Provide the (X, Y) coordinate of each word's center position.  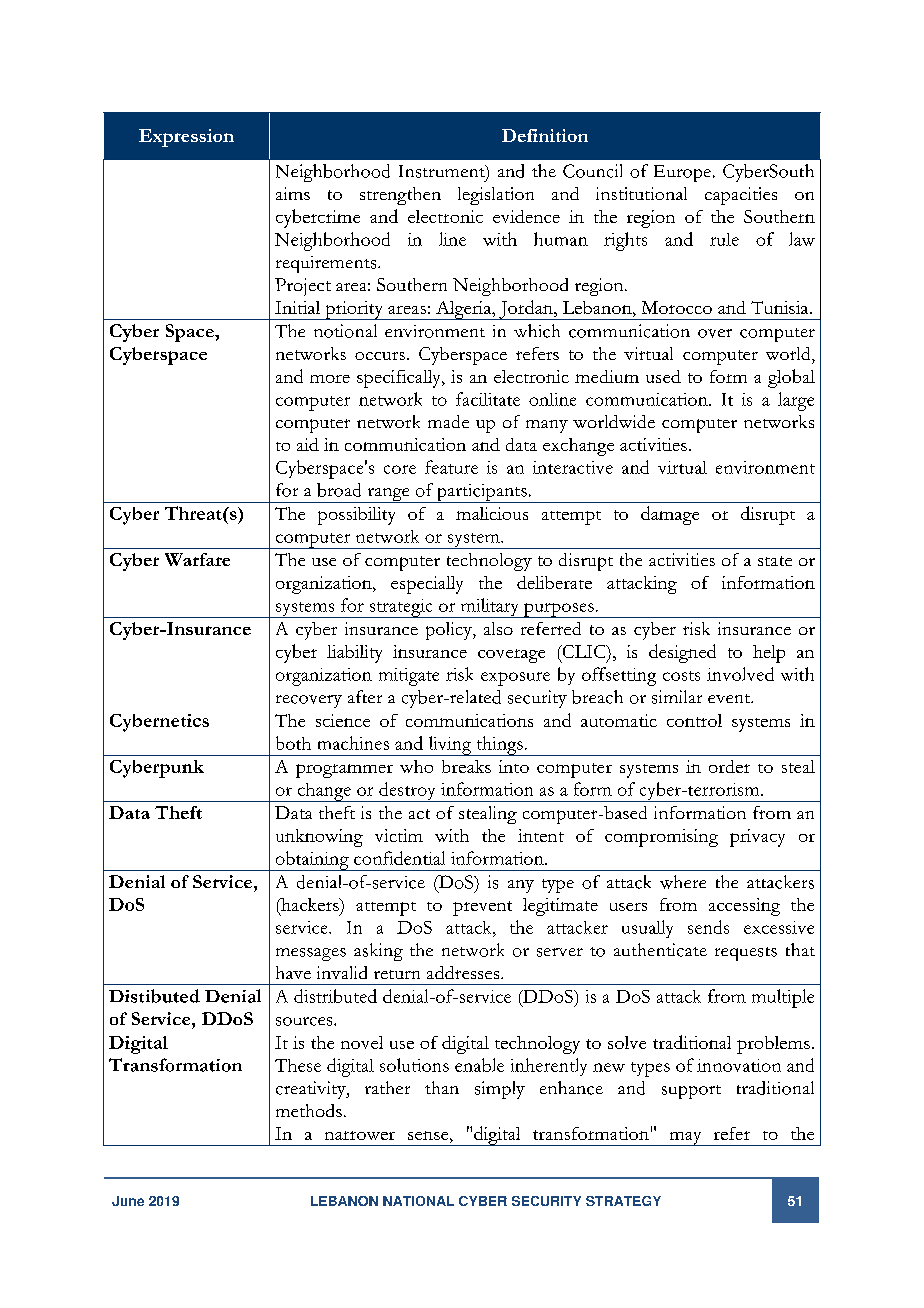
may (685, 1139)
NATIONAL (418, 1201)
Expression (186, 138)
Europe (682, 173)
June (128, 1201)
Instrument (443, 172)
